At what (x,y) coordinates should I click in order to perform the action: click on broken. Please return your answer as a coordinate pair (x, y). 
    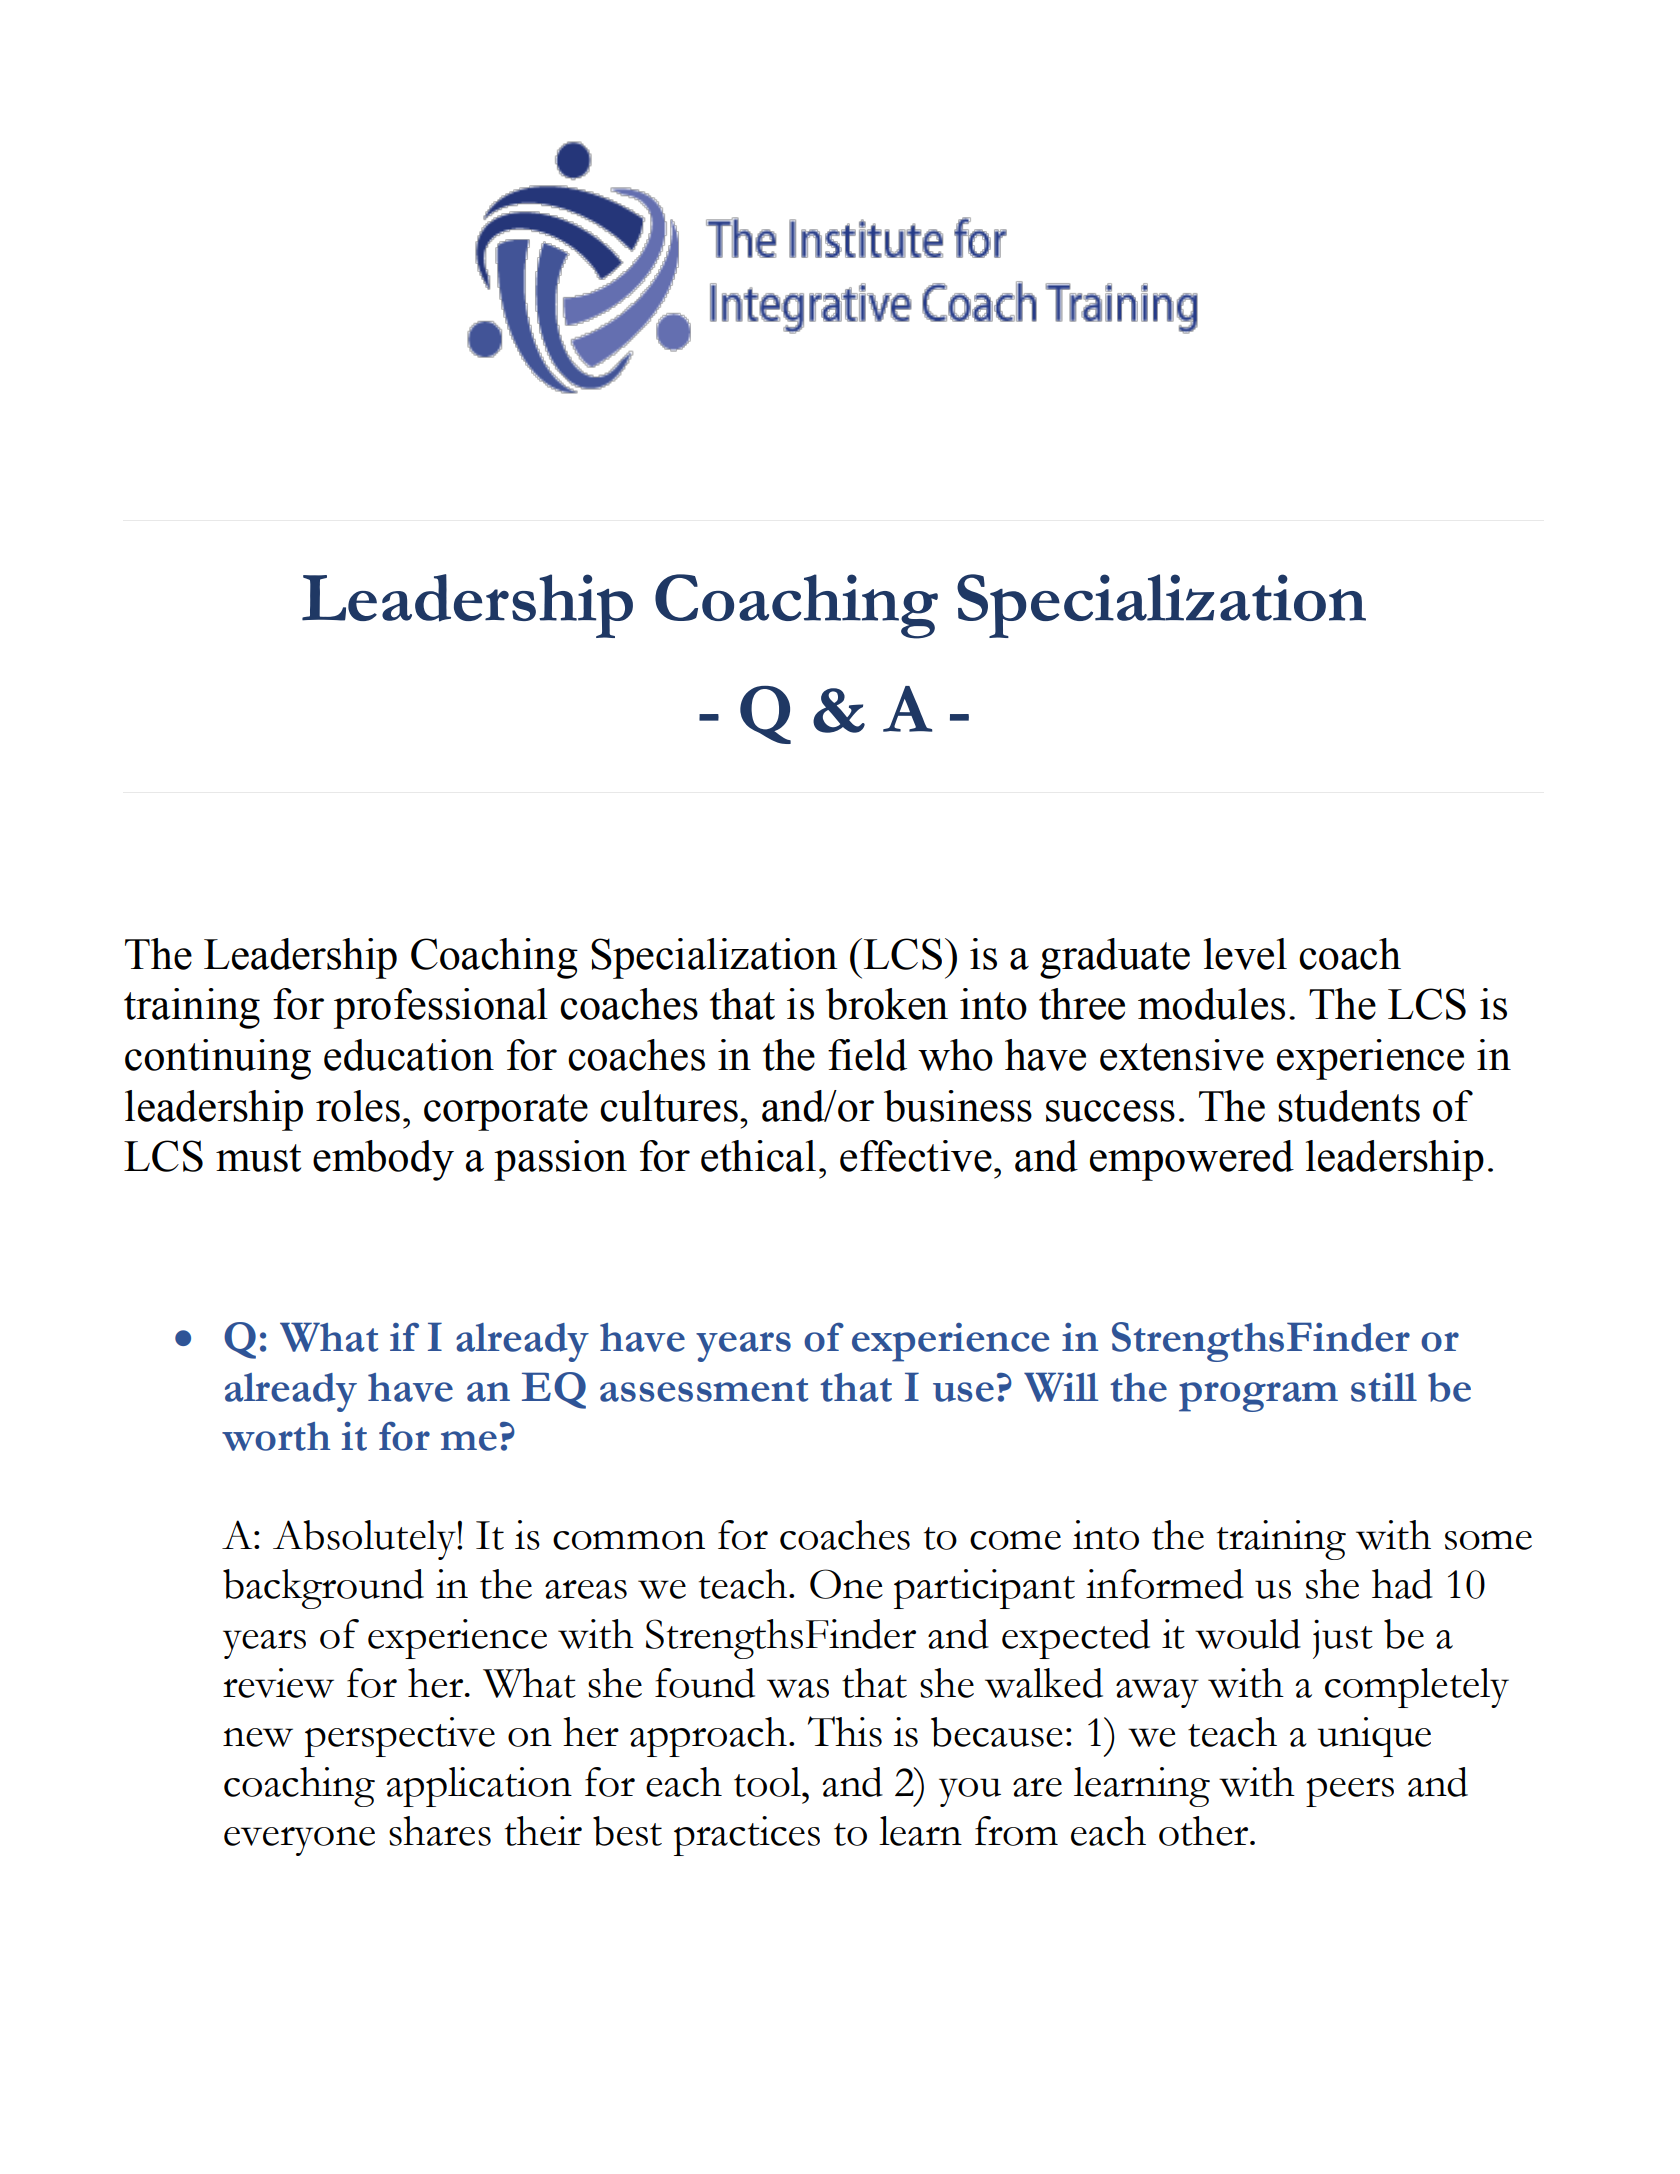
    Looking at the image, I should click on (887, 1004).
